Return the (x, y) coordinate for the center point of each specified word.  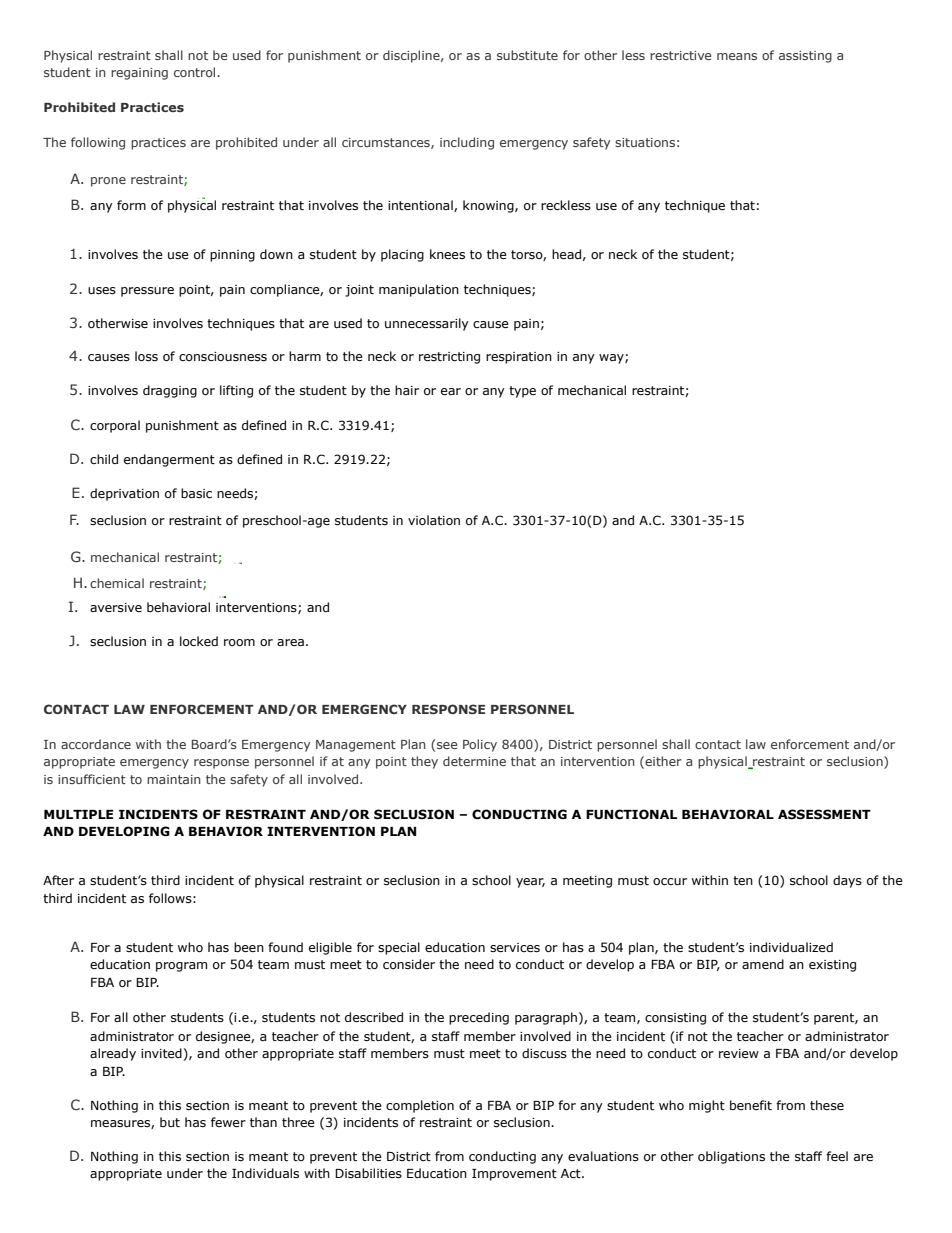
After (58, 880)
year (530, 883)
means (737, 56)
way (612, 359)
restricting (449, 358)
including (467, 143)
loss (146, 356)
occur (670, 881)
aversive (116, 607)
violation (434, 520)
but (170, 1122)
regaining (139, 74)
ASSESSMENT (824, 814)
